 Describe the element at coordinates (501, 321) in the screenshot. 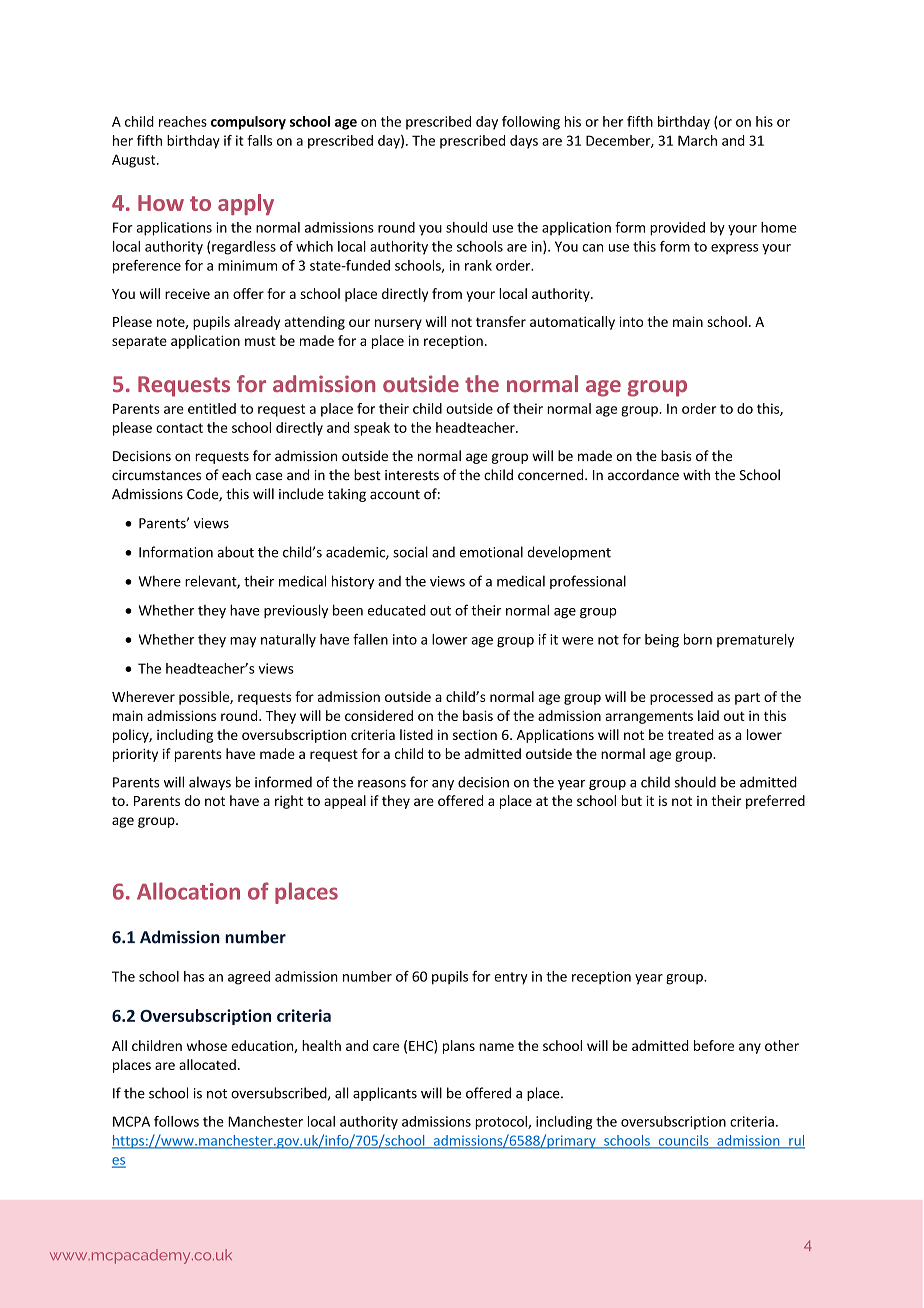

I see `transfer` at that location.
